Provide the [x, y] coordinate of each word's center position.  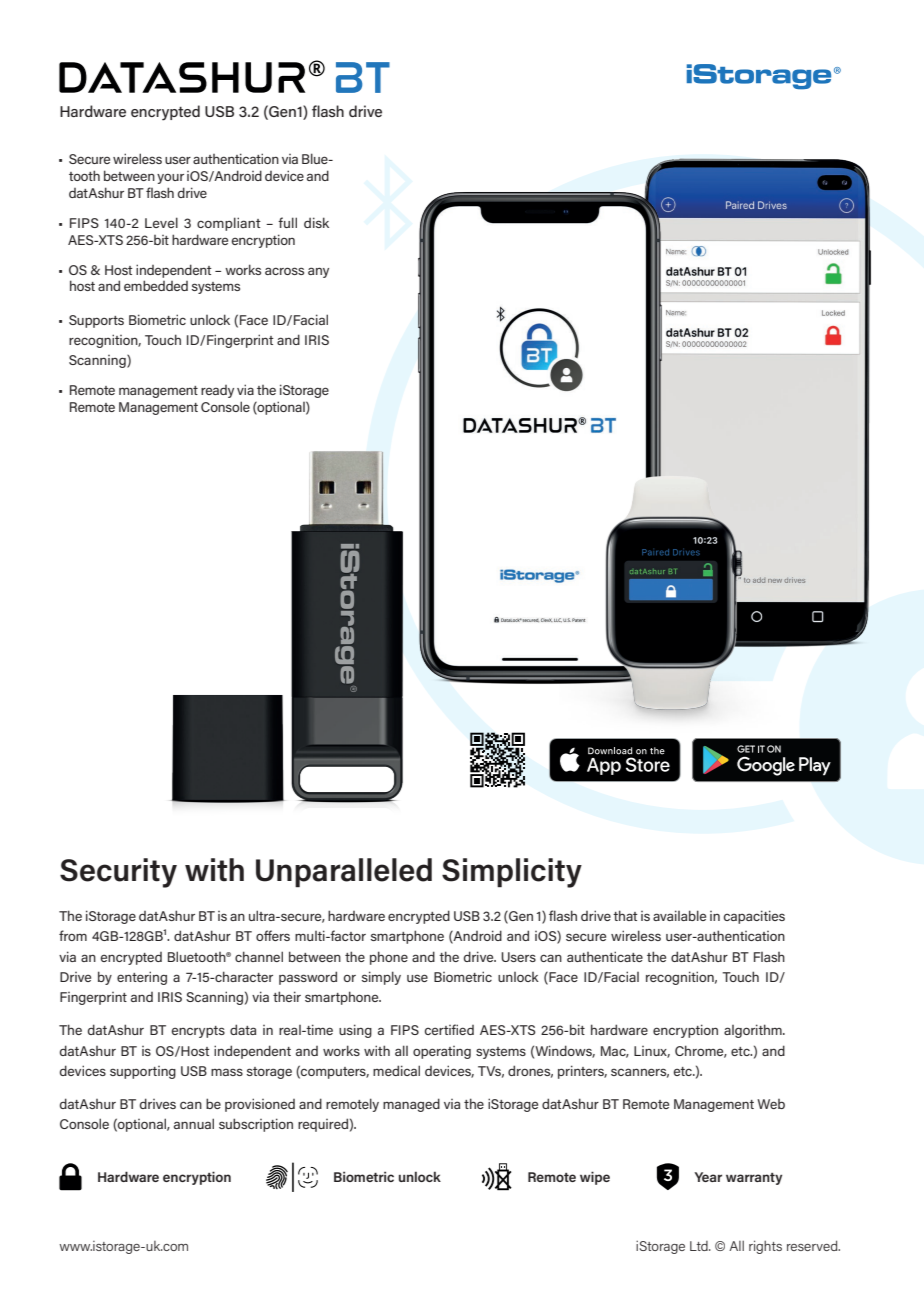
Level [161, 222]
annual [194, 1123]
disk [316, 222]
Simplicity [512, 873]
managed [411, 1105]
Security [118, 873]
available [679, 915]
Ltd [700, 1246]
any [318, 272]
